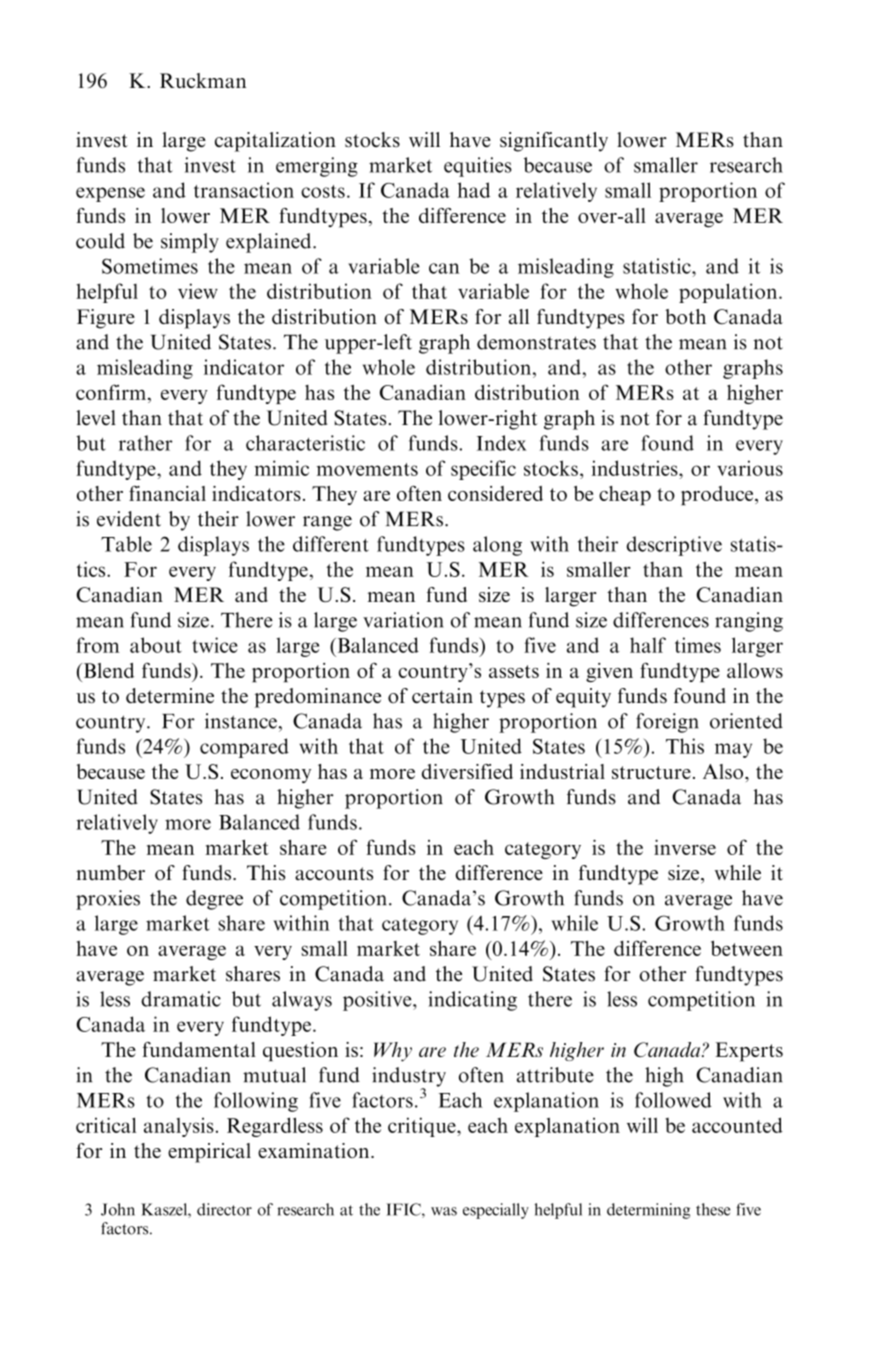 Image resolution: width=892 pixels, height=1372 pixels. I want to click on population, so click(729, 293).
